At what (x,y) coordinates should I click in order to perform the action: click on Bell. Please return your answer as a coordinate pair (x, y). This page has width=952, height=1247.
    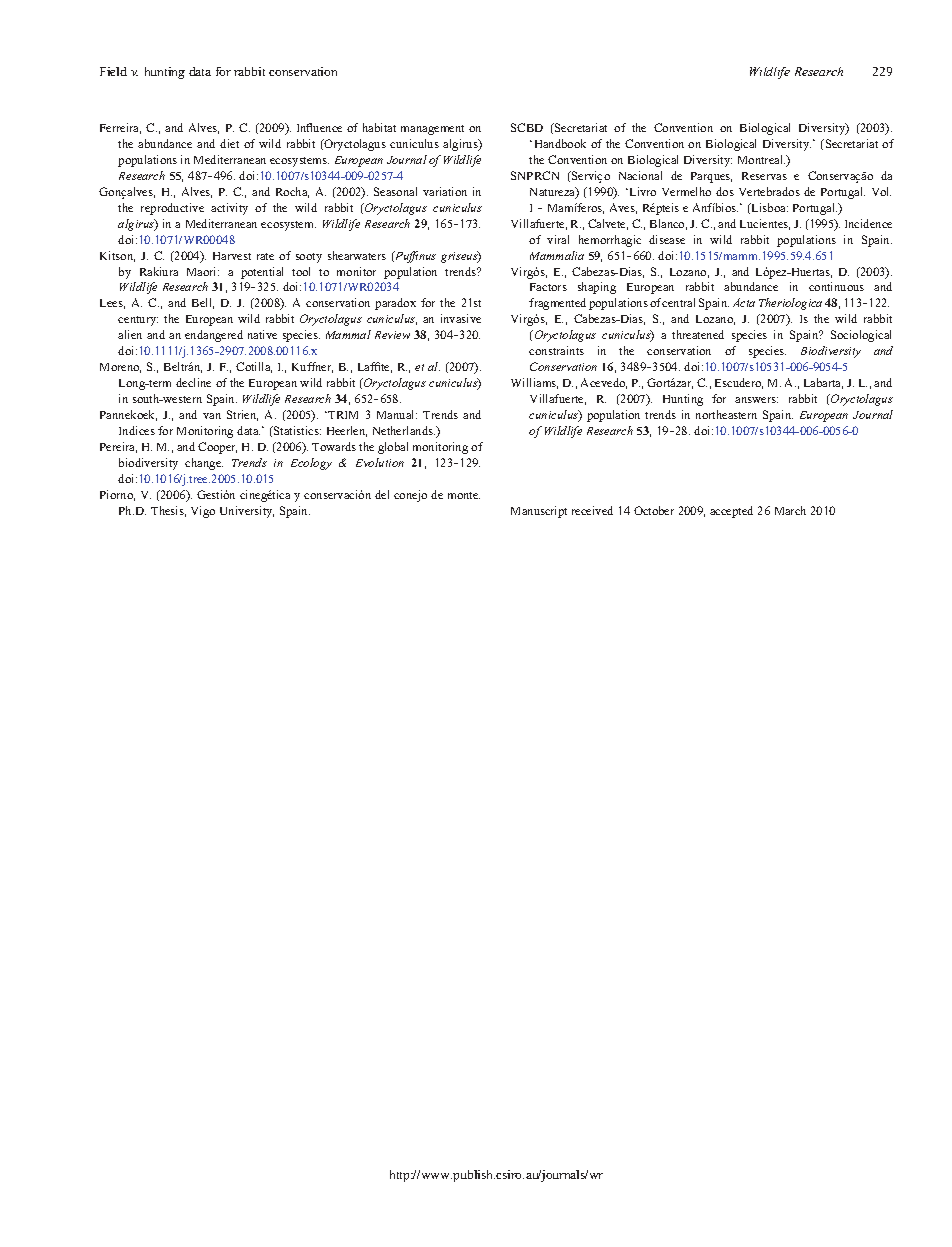
    Looking at the image, I should click on (203, 303).
